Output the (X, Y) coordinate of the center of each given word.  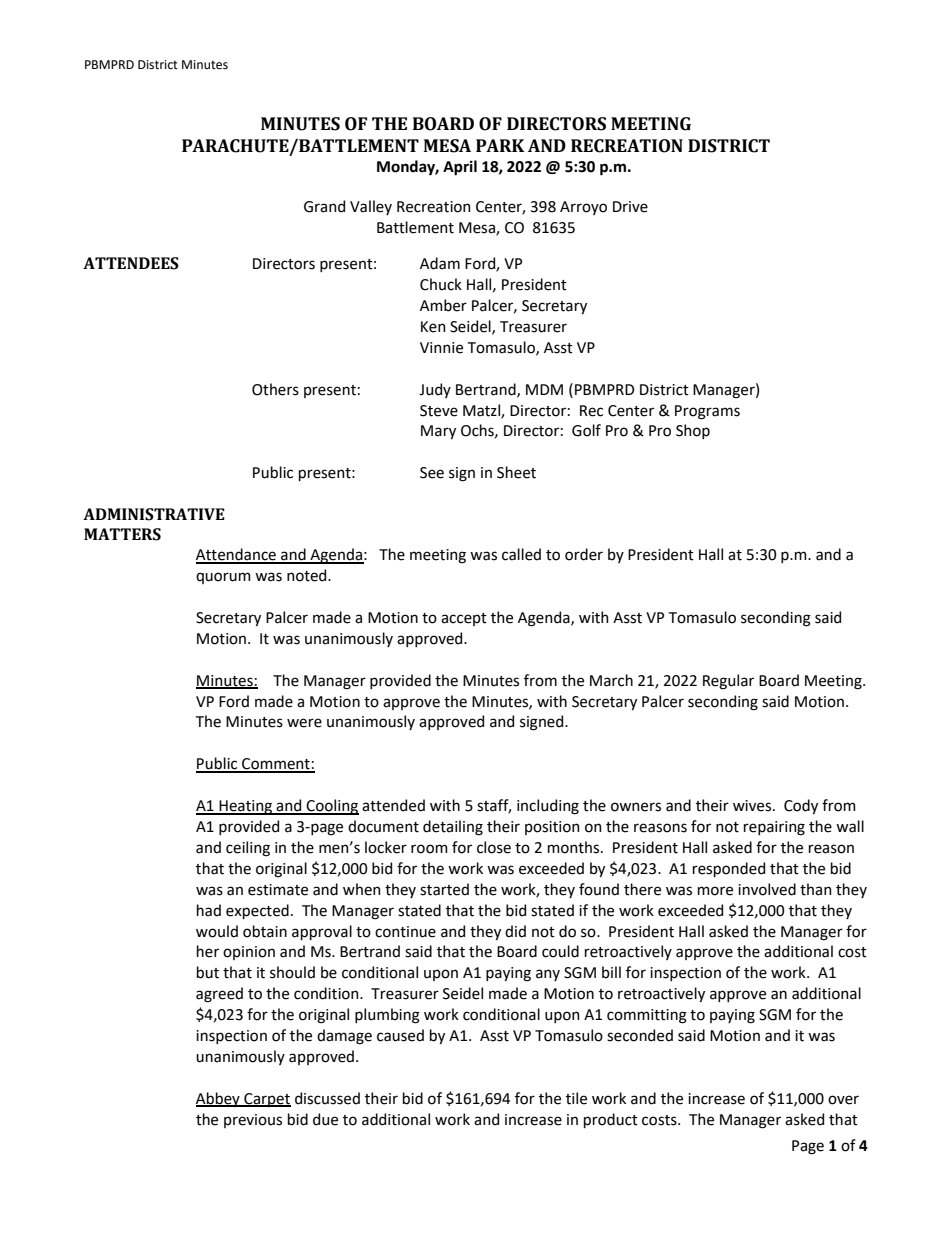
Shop (693, 431)
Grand (324, 206)
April (460, 168)
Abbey (219, 1099)
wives (753, 806)
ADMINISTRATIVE (154, 514)
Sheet (516, 472)
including (548, 807)
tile (576, 1098)
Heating (245, 807)
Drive (630, 207)
